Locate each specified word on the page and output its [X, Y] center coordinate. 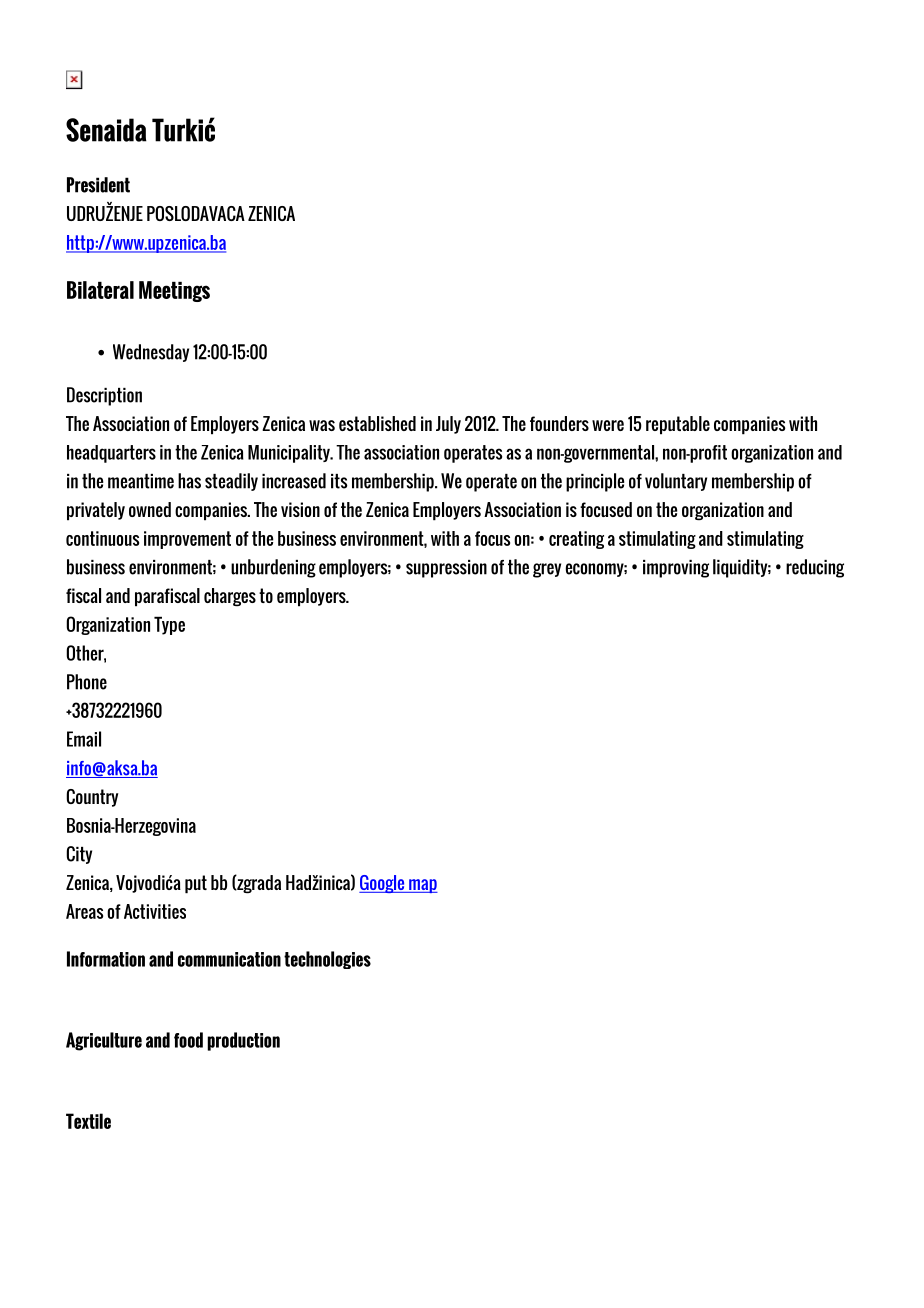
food [188, 1040]
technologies [327, 960]
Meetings [174, 291]
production [243, 1041]
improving [676, 569]
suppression [446, 569]
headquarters [111, 454]
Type [169, 625]
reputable [678, 425]
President [98, 185]
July [448, 425]
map [422, 886]
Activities [155, 911]
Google [383, 884]
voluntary [676, 482]
